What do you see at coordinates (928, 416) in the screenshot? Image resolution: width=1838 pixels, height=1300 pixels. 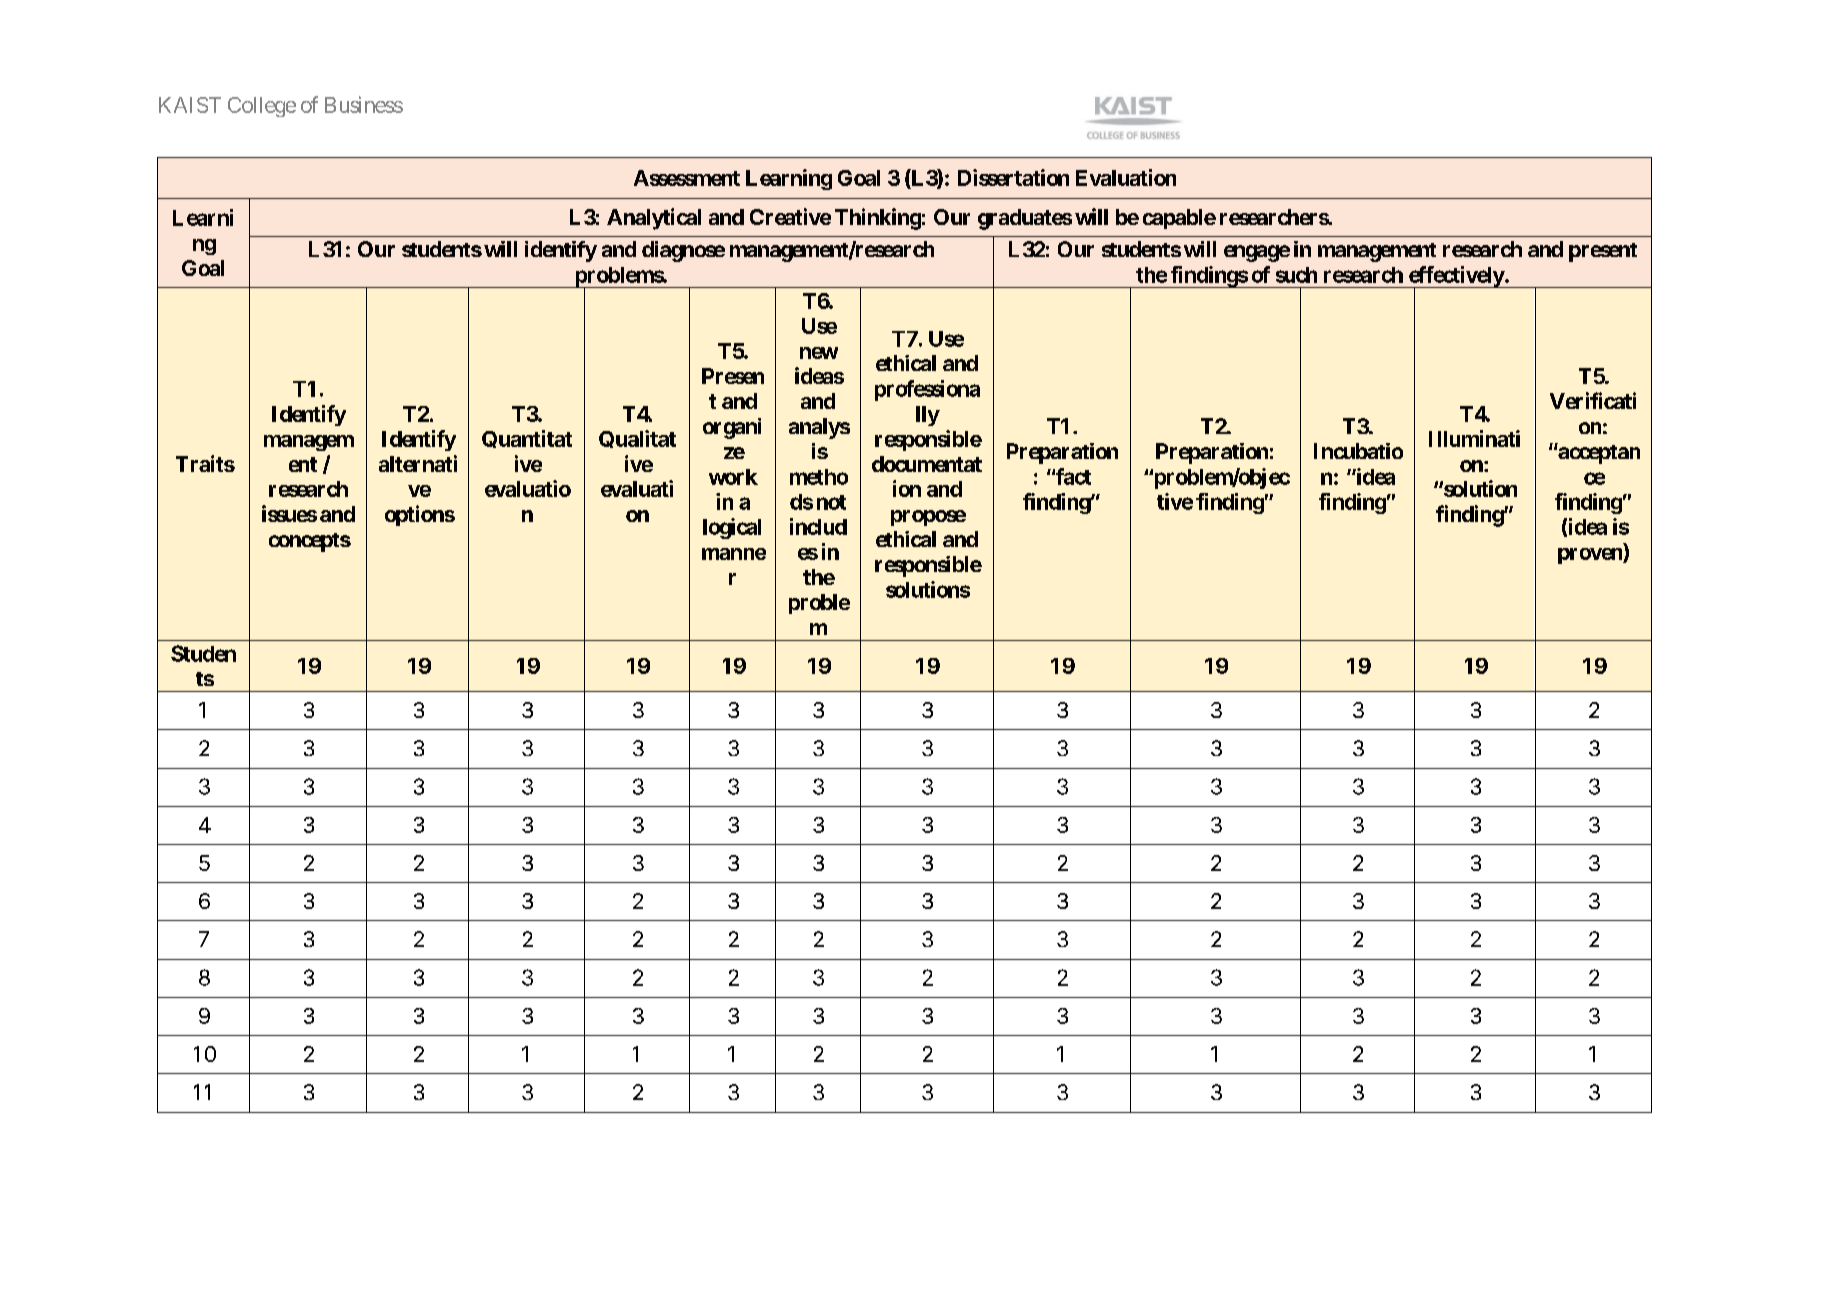 I see `lly` at bounding box center [928, 416].
